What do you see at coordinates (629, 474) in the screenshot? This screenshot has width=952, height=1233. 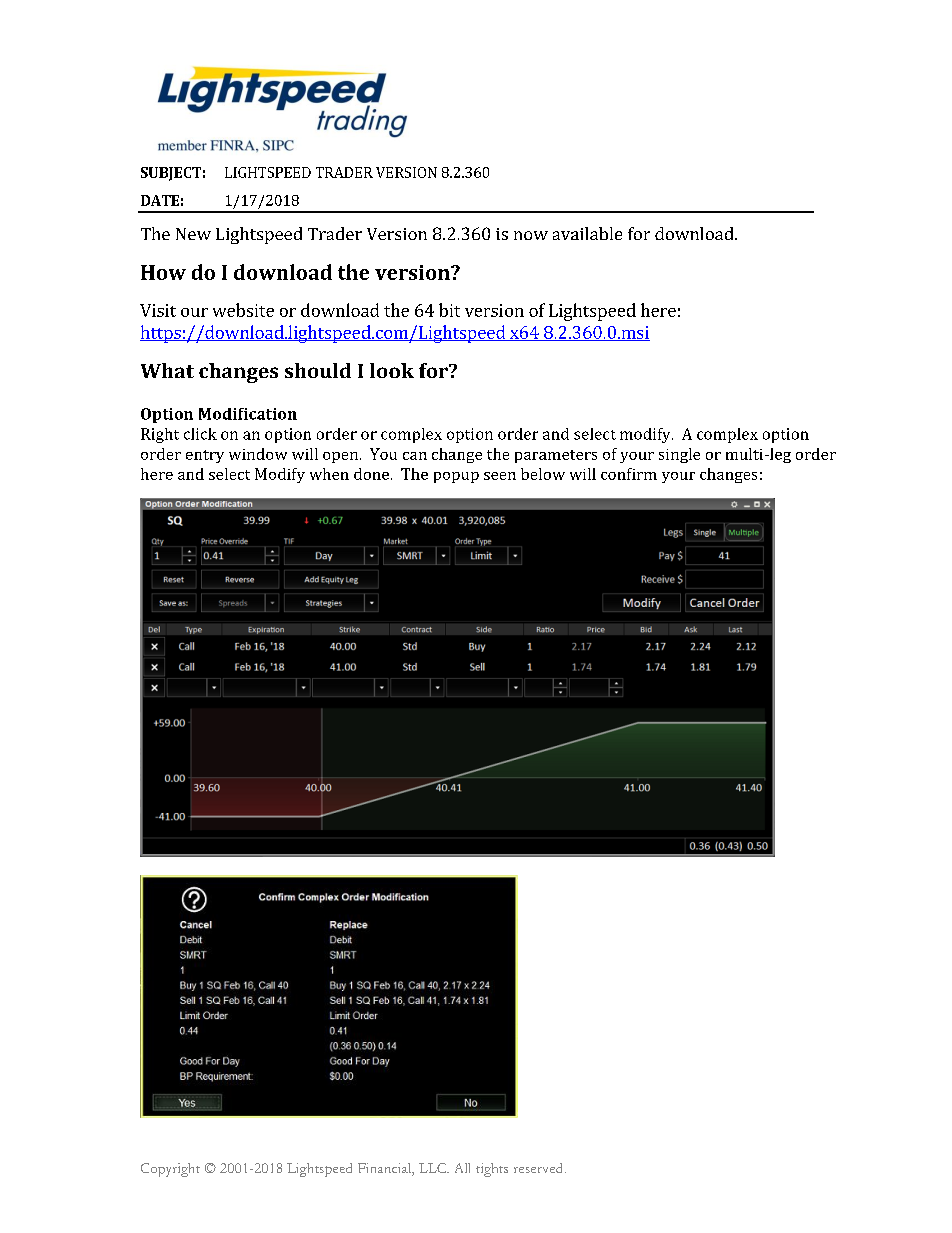 I see `confirm` at bounding box center [629, 474].
